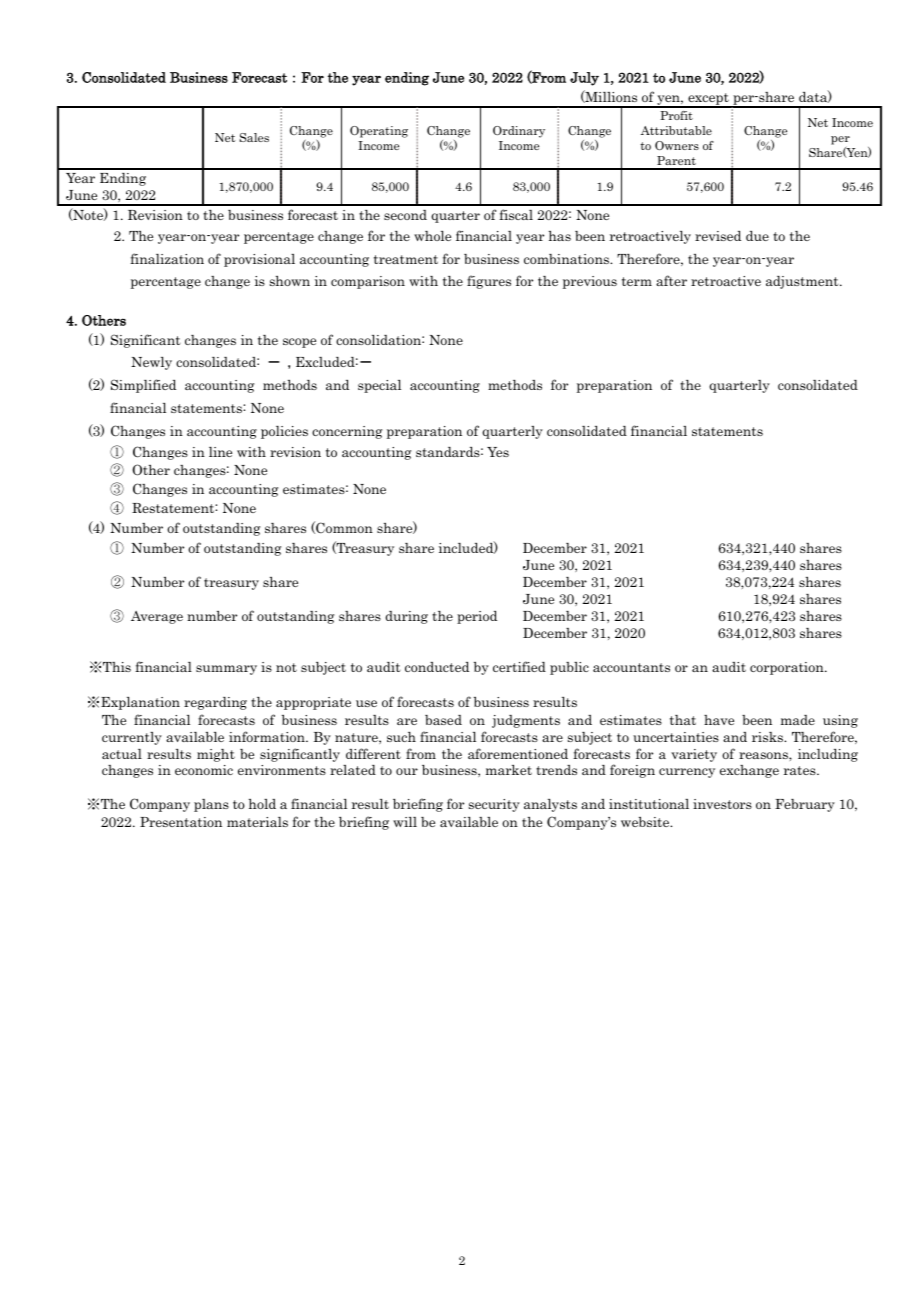  I want to click on adjustment, so click(803, 282).
